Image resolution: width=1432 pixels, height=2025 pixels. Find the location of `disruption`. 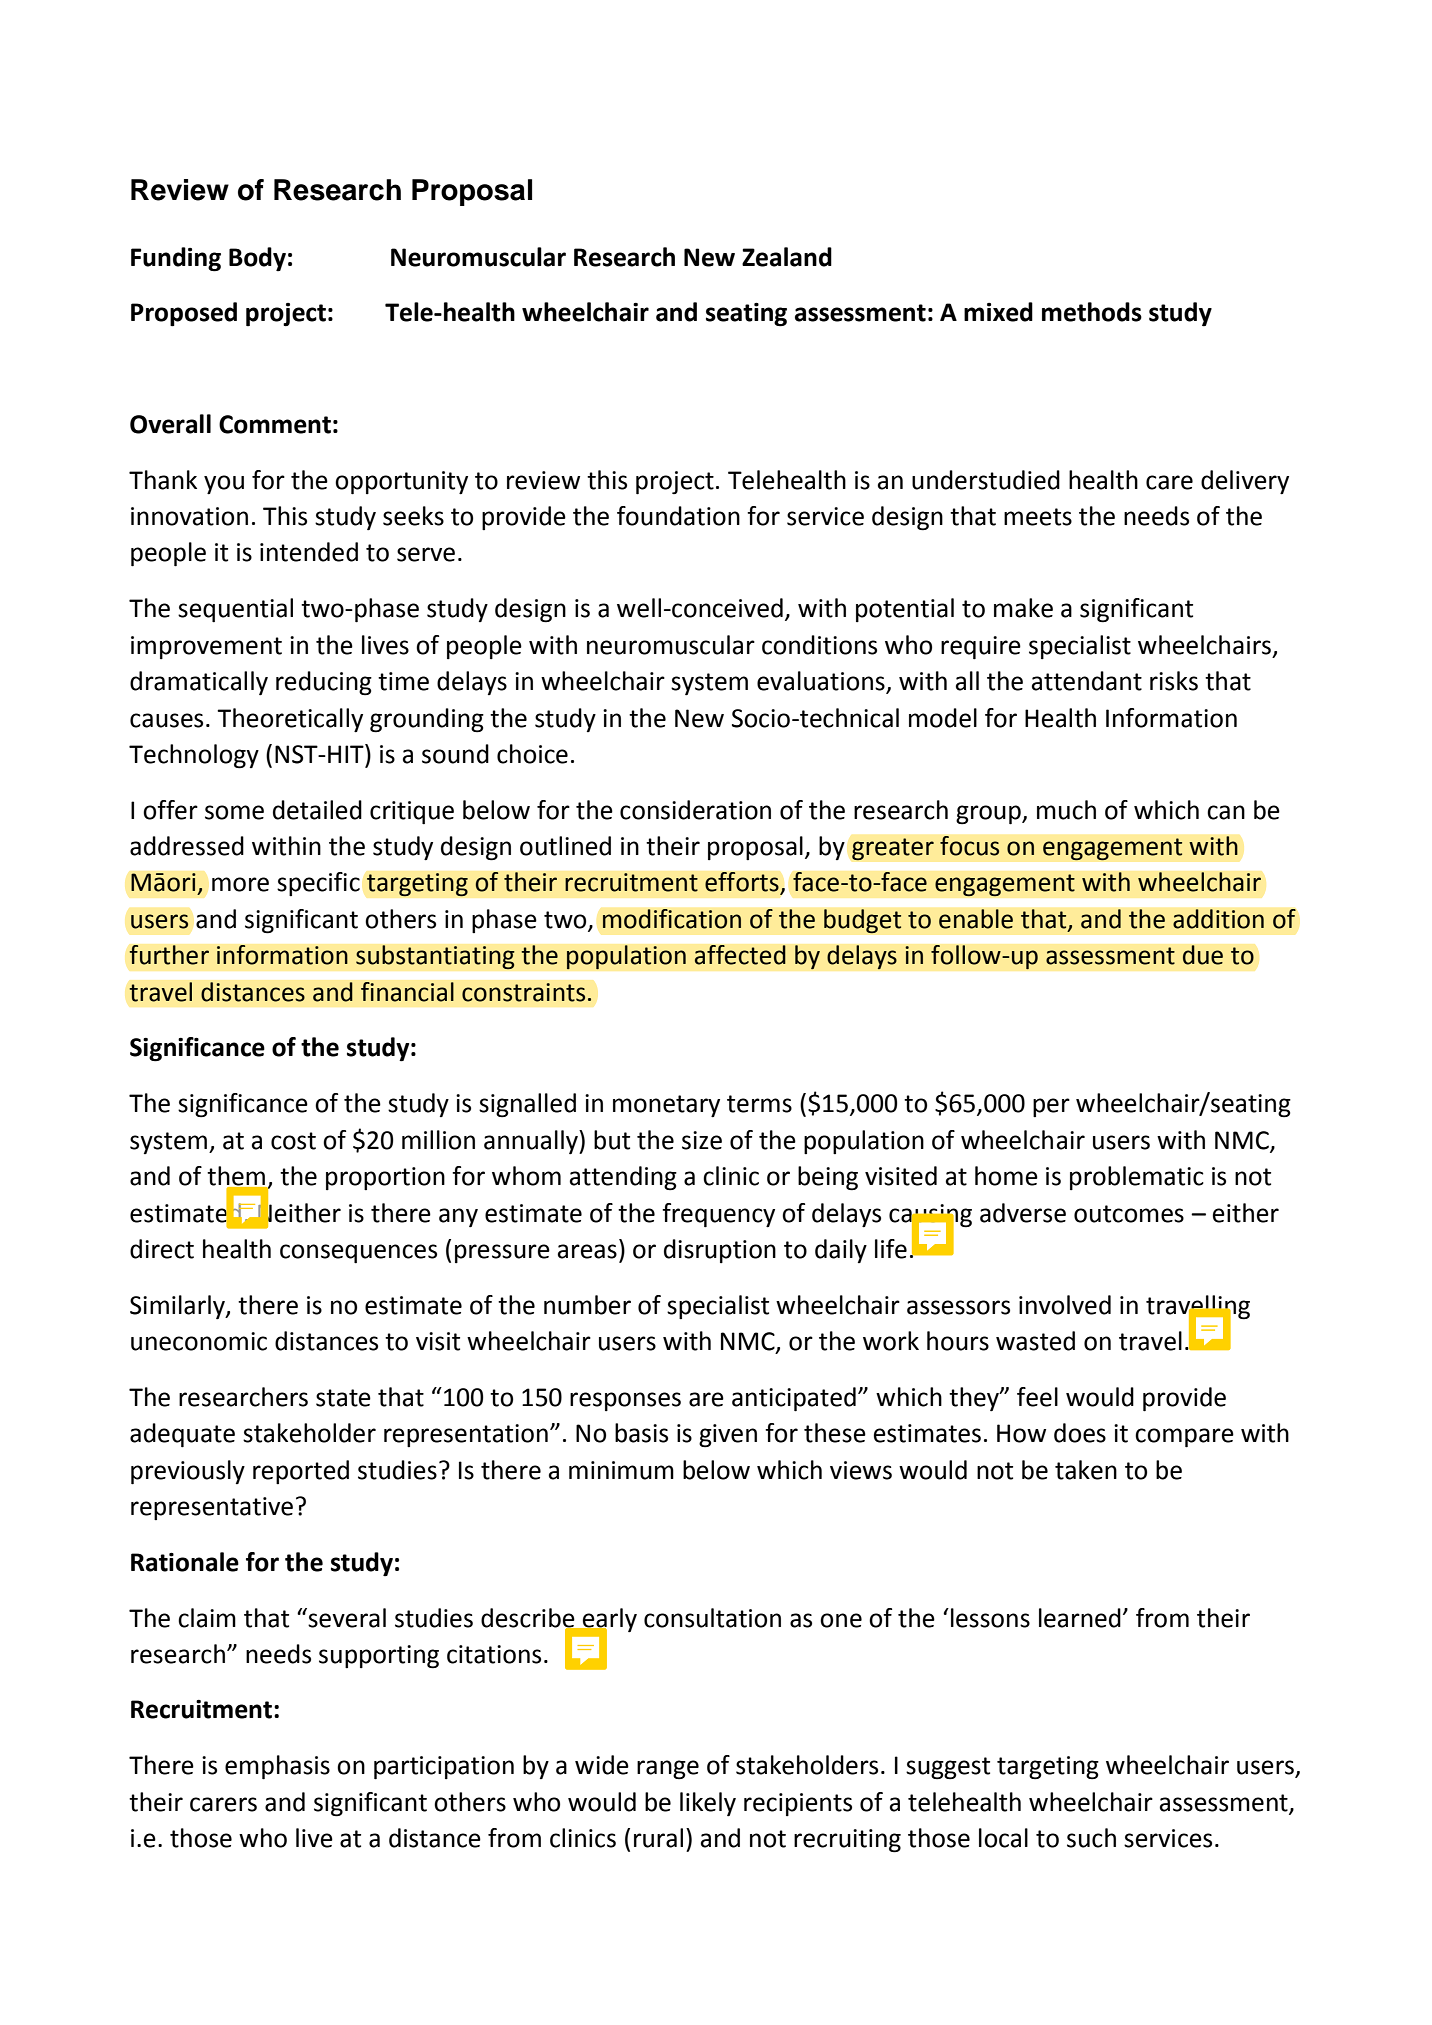

disruption is located at coordinates (720, 1251).
